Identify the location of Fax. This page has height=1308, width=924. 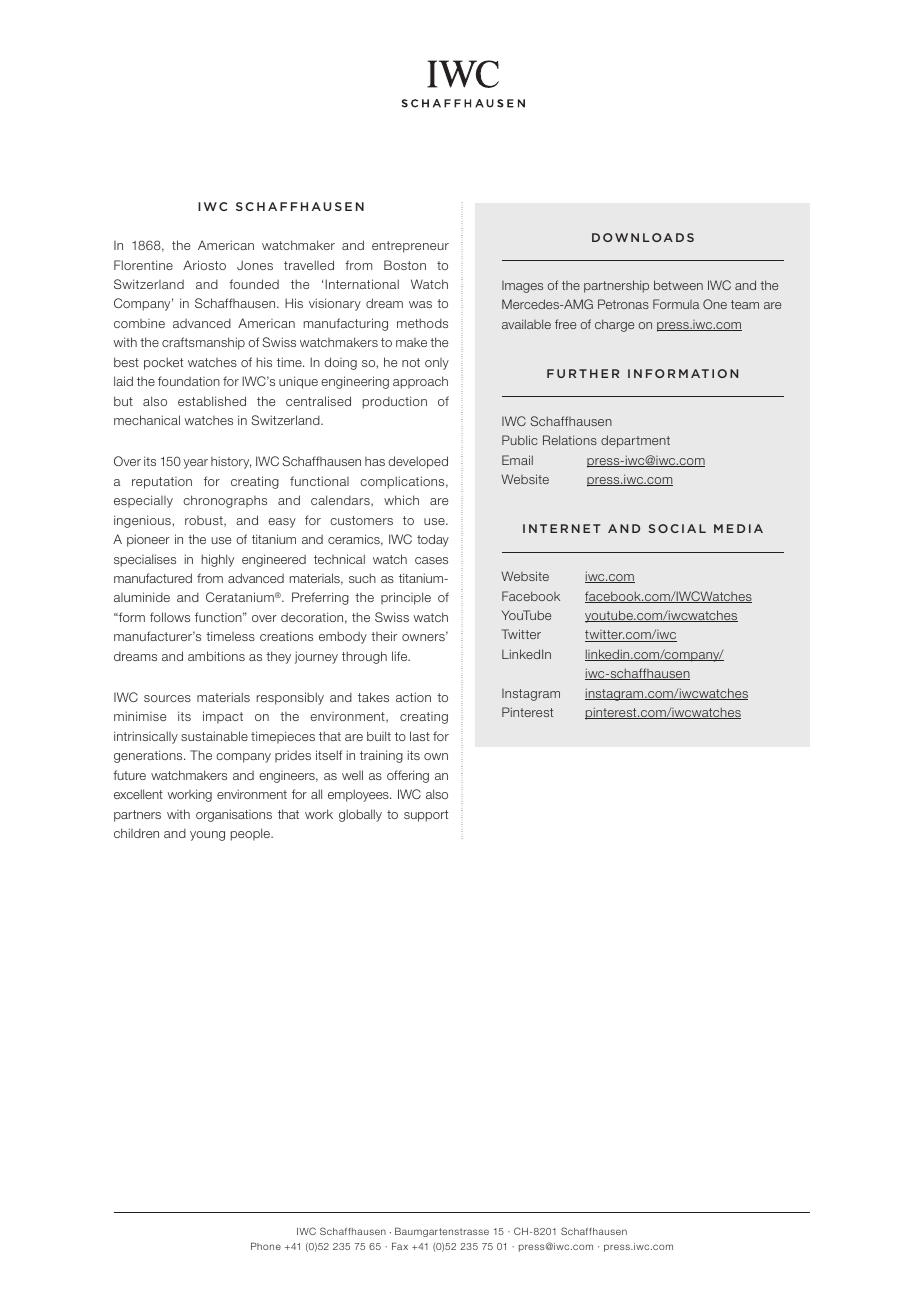
(400, 1246).
